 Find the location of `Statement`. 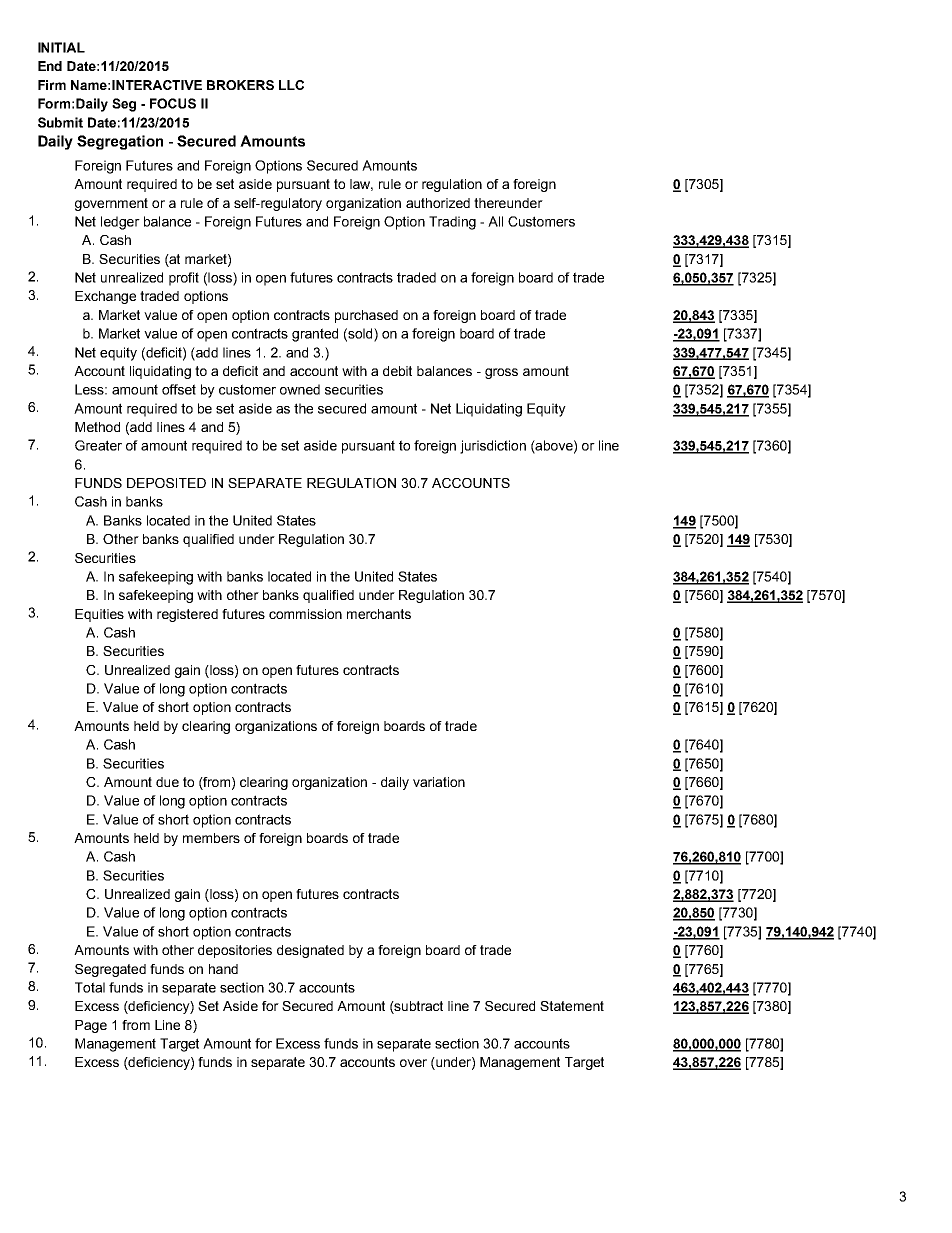

Statement is located at coordinates (572, 1006).
